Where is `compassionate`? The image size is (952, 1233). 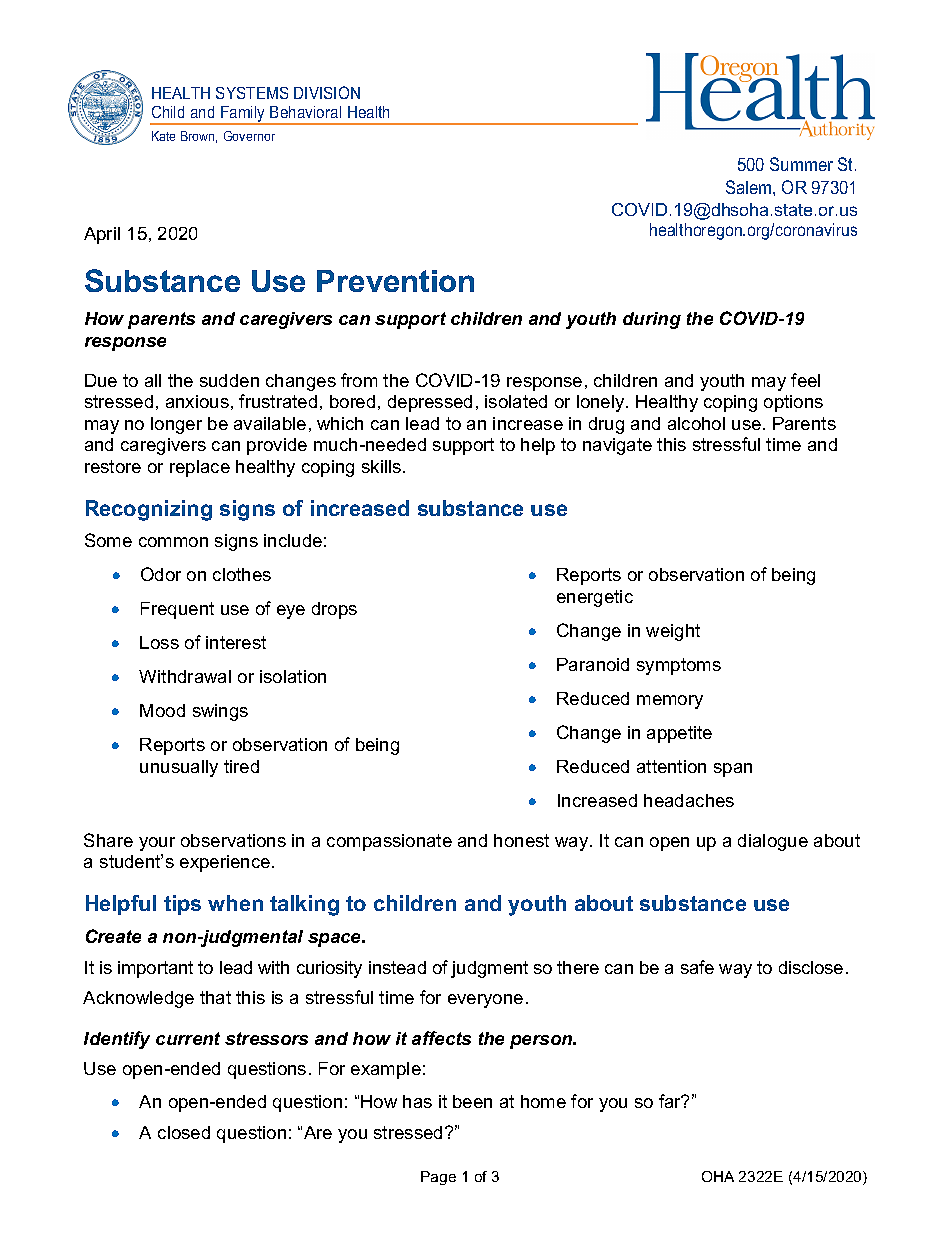 compassionate is located at coordinates (389, 842).
